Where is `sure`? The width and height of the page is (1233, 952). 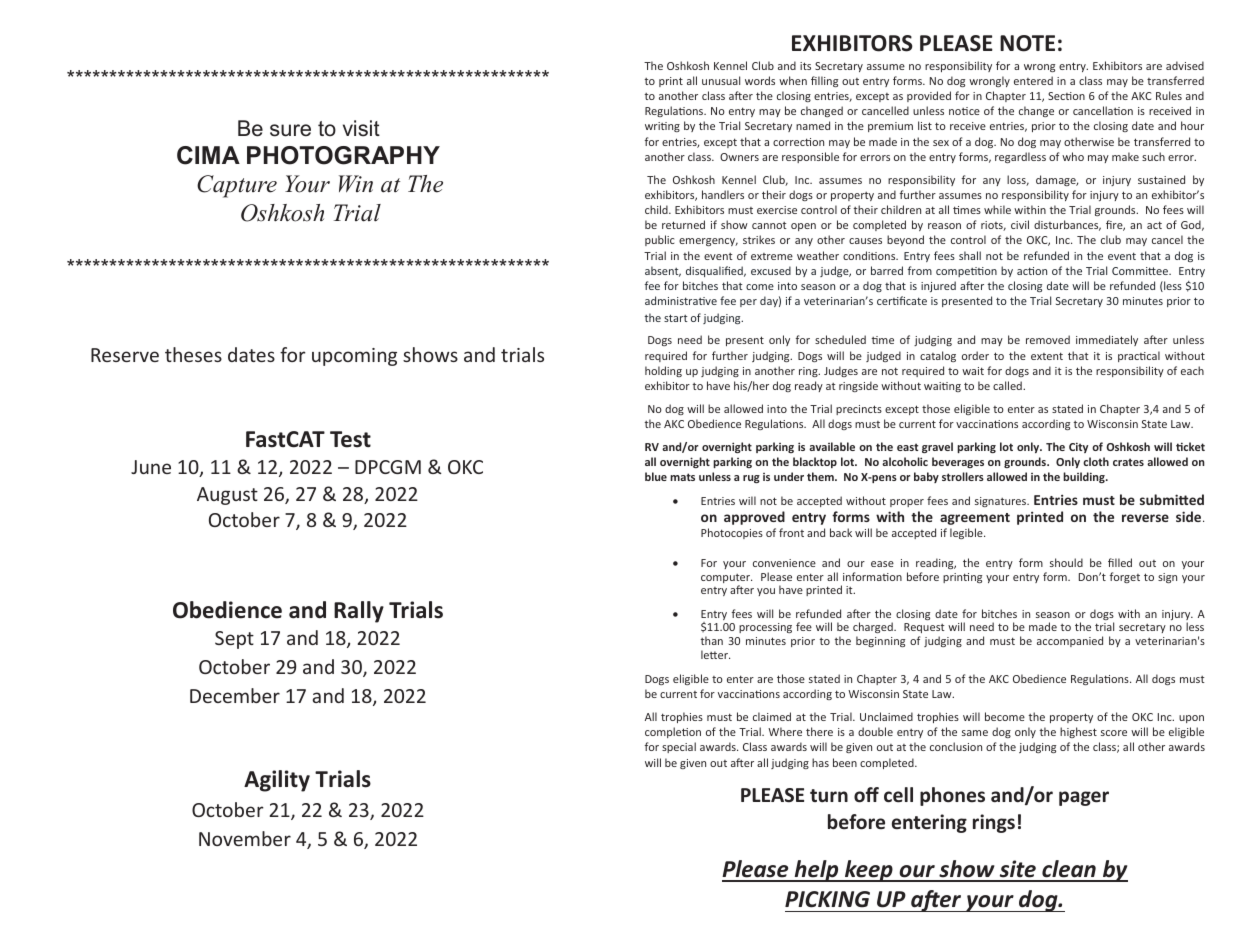
sure is located at coordinates (290, 130).
